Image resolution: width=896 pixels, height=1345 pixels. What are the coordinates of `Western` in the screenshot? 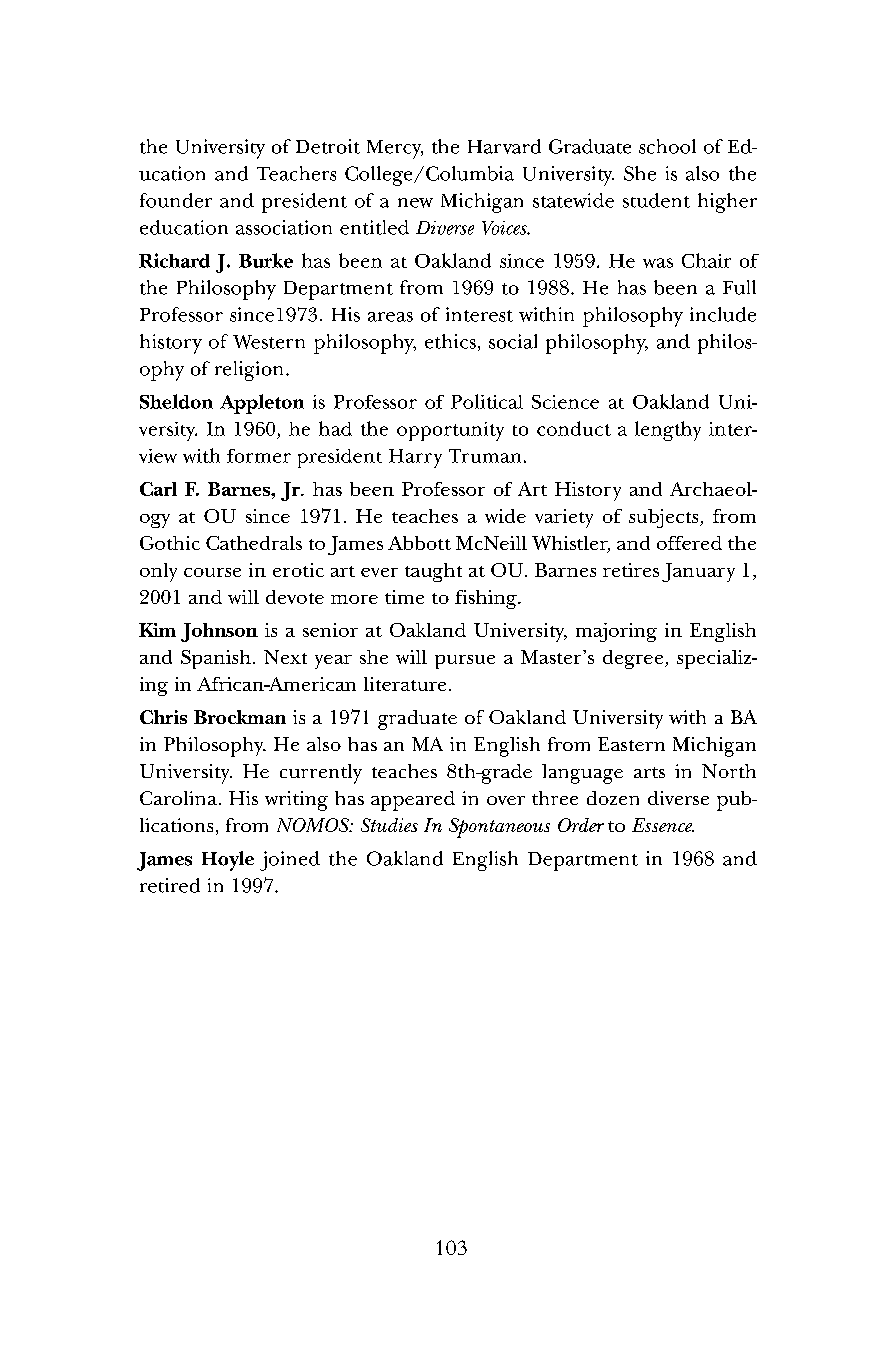 It's located at (269, 342).
